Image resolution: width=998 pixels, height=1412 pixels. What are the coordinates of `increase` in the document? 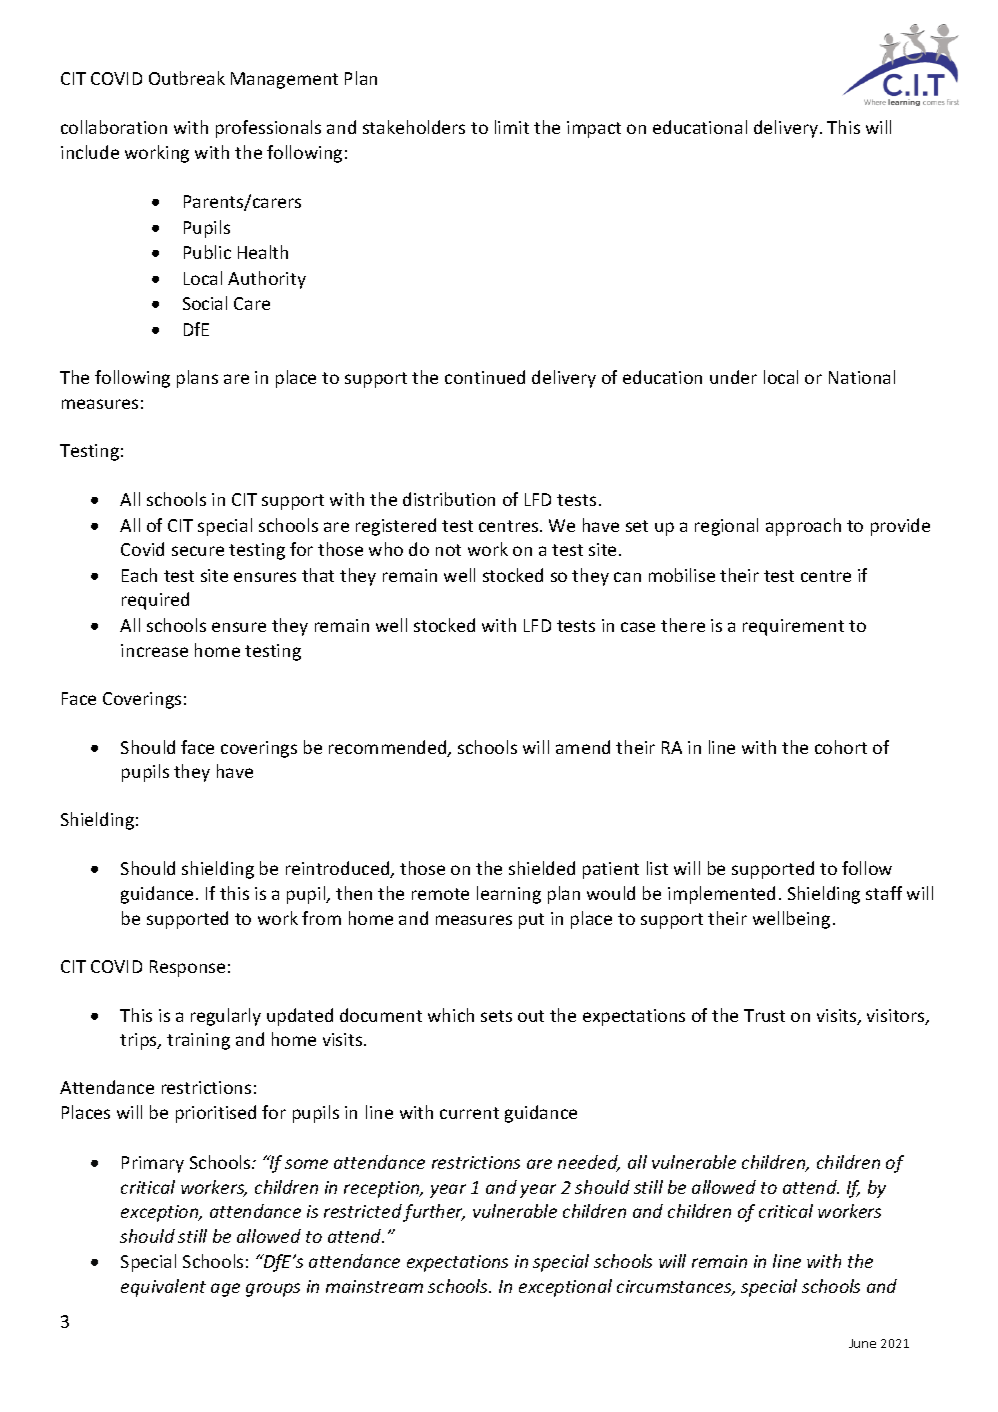 It's located at (154, 650).
